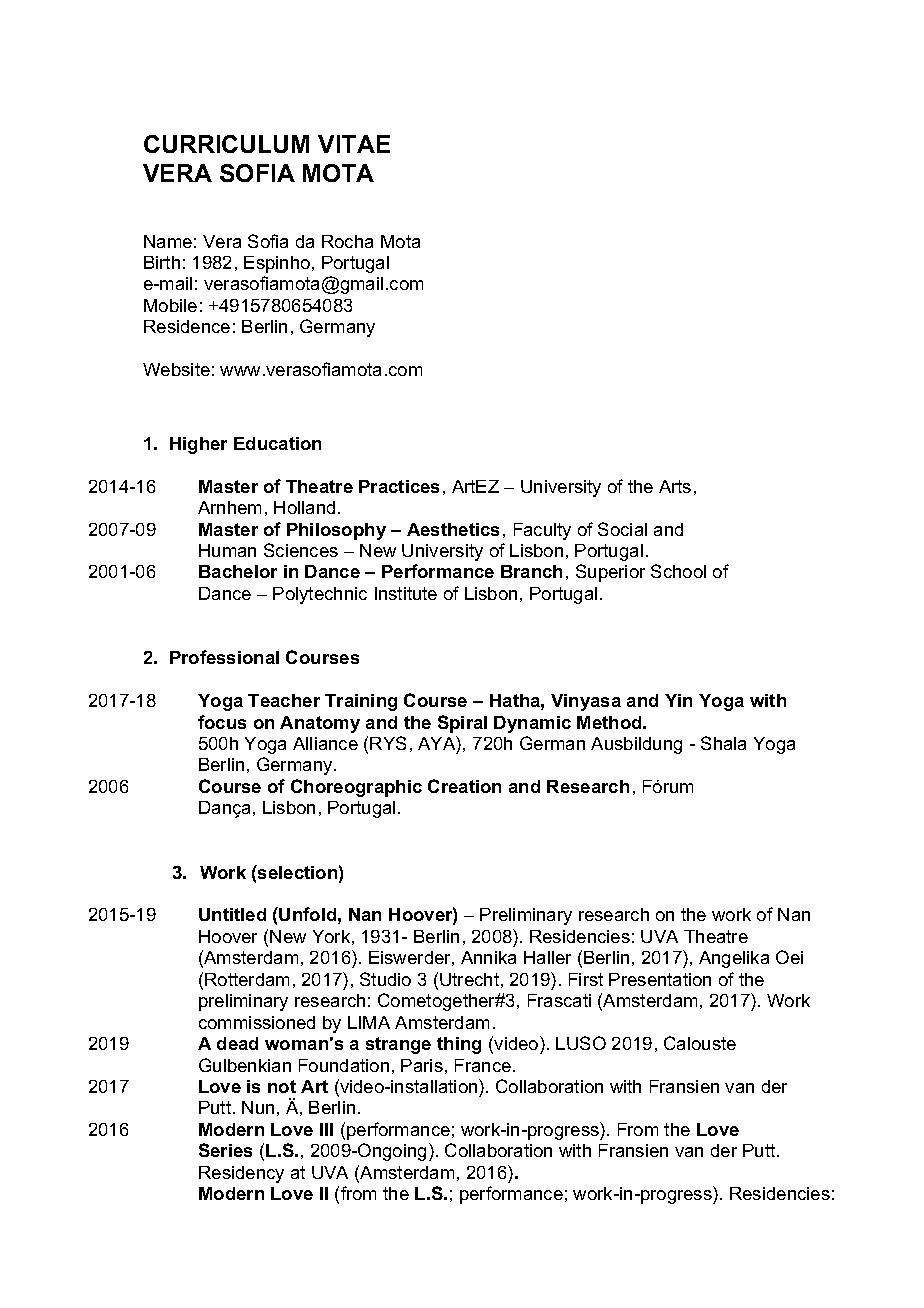 This screenshot has height=1308, width=924. What do you see at coordinates (488, 957) in the screenshot?
I see `Annika` at bounding box center [488, 957].
